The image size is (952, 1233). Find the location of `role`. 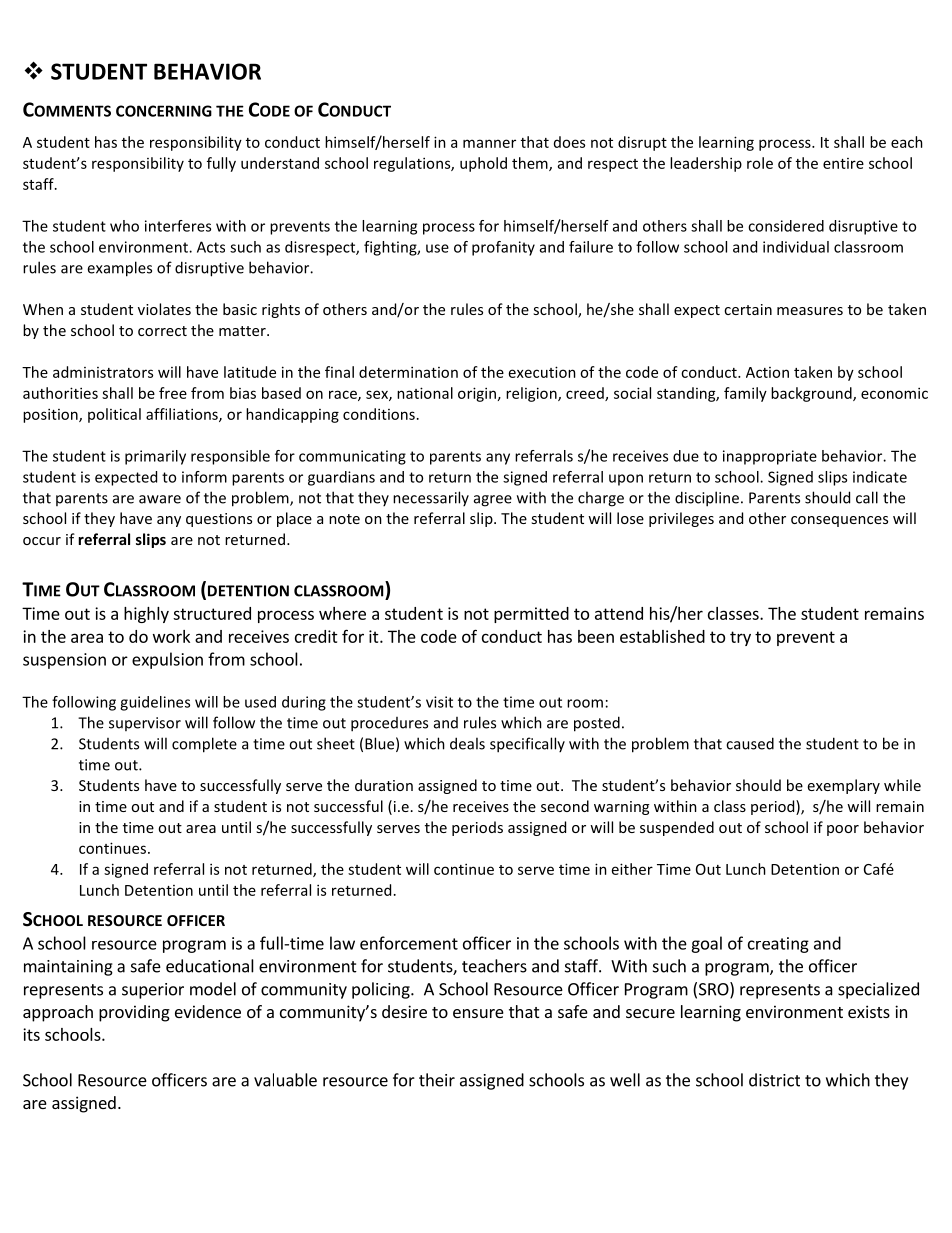

role is located at coordinates (760, 163).
